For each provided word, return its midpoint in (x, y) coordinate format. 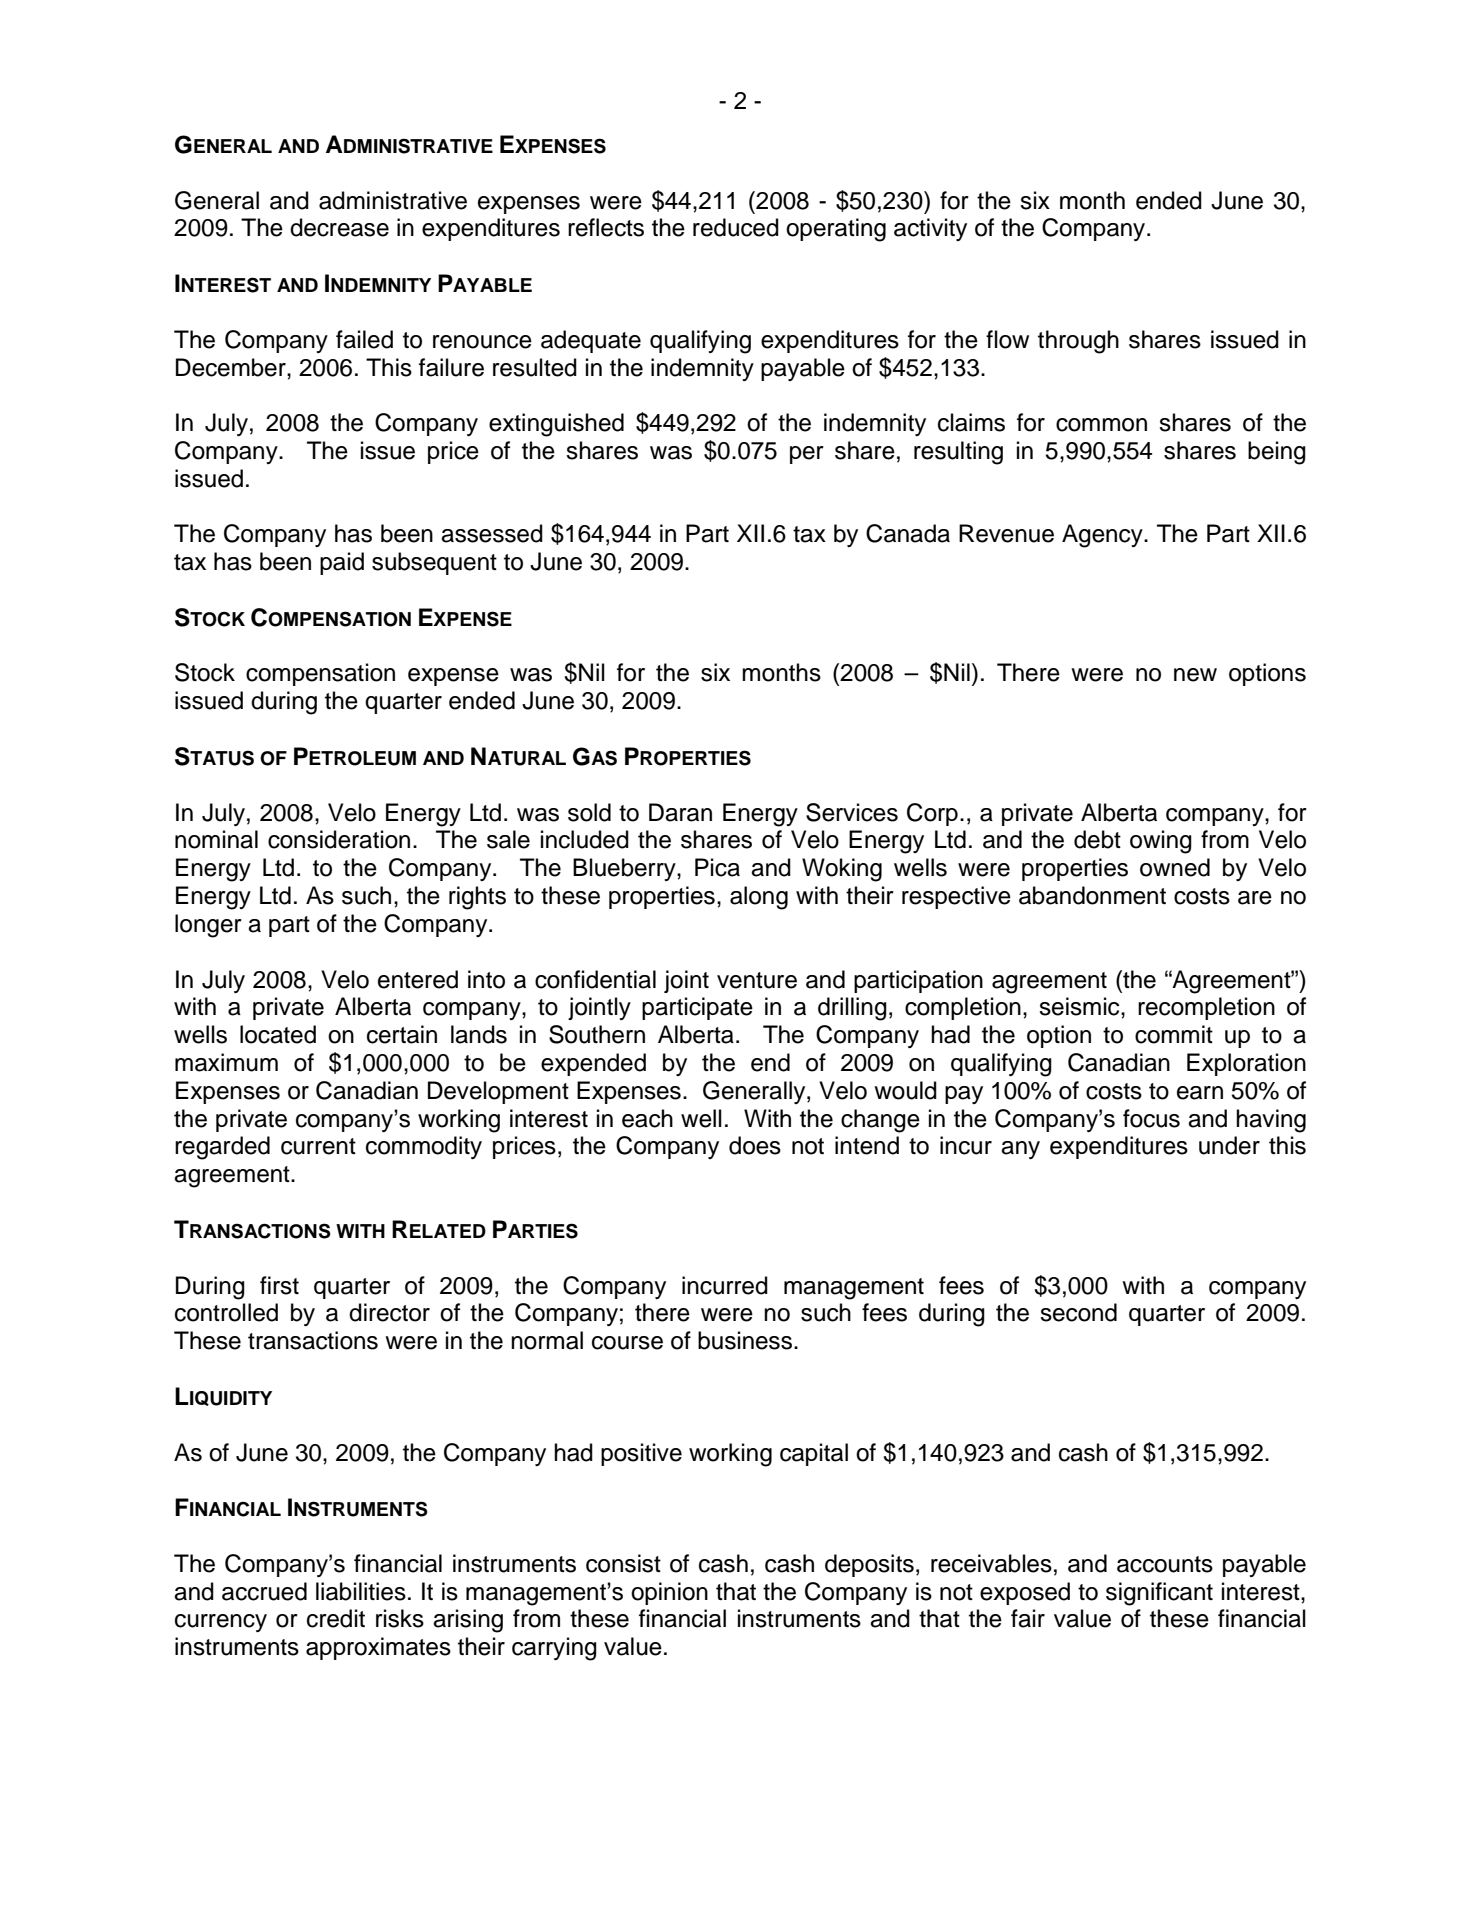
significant (1159, 1594)
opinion (669, 1593)
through (1078, 342)
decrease (339, 227)
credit (336, 1618)
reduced (736, 227)
